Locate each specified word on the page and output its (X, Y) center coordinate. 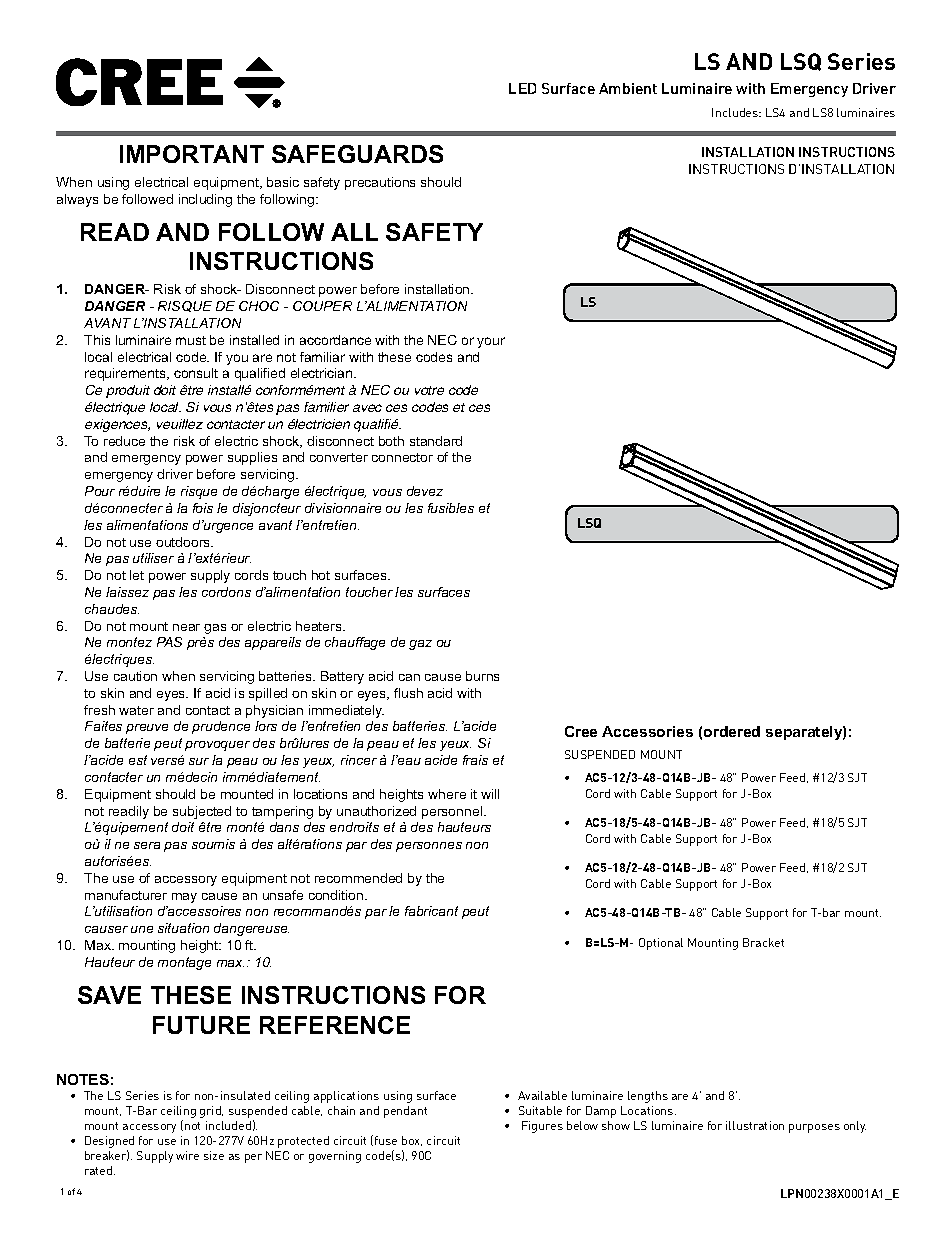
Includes (736, 112)
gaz (420, 645)
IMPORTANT (192, 154)
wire (187, 1155)
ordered (732, 731)
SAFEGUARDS (357, 154)
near (186, 627)
